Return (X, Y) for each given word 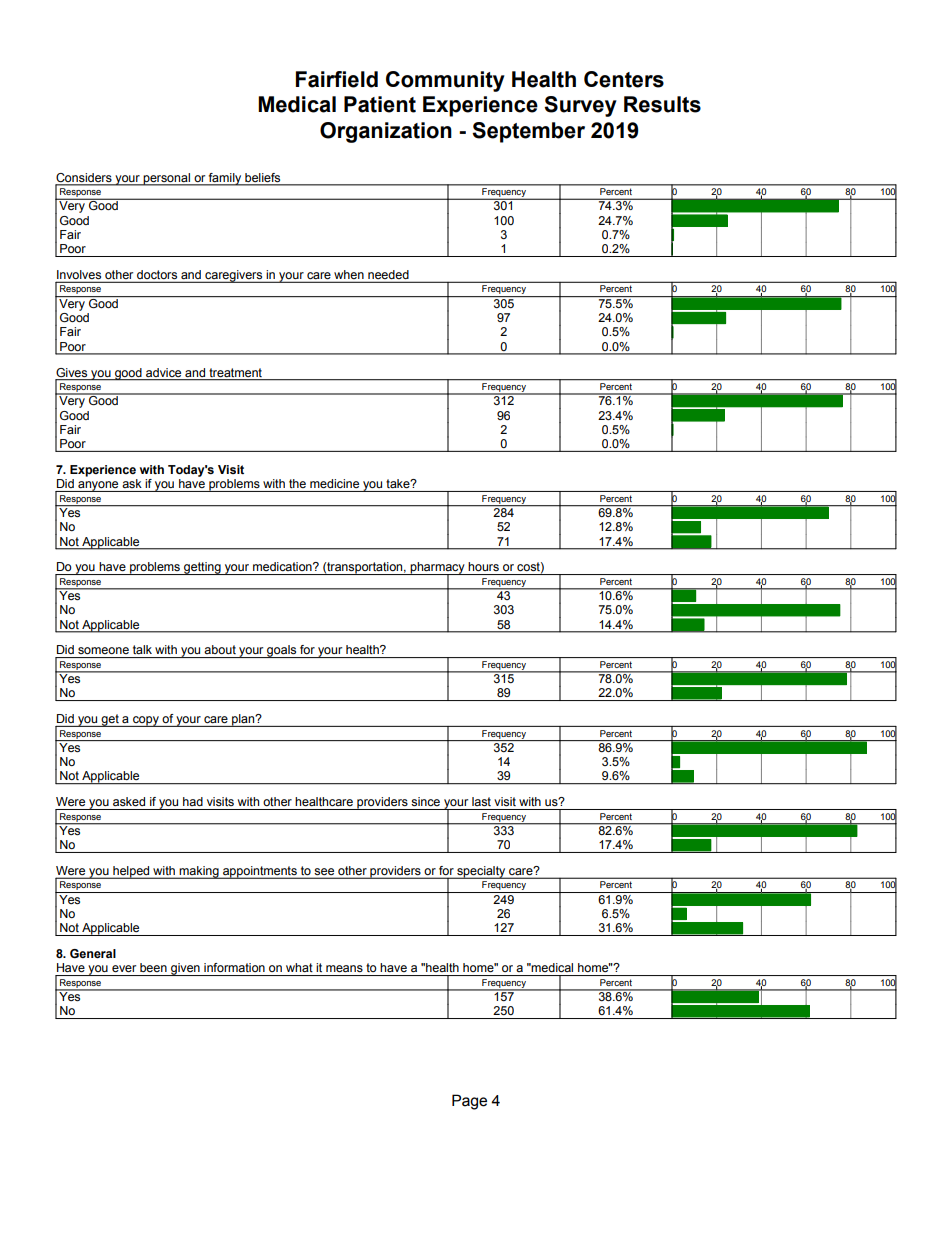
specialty (481, 872)
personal (167, 179)
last (481, 801)
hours (483, 566)
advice (163, 372)
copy (146, 721)
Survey (580, 106)
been (153, 967)
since (425, 801)
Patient (380, 104)
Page (469, 1102)
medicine (334, 483)
